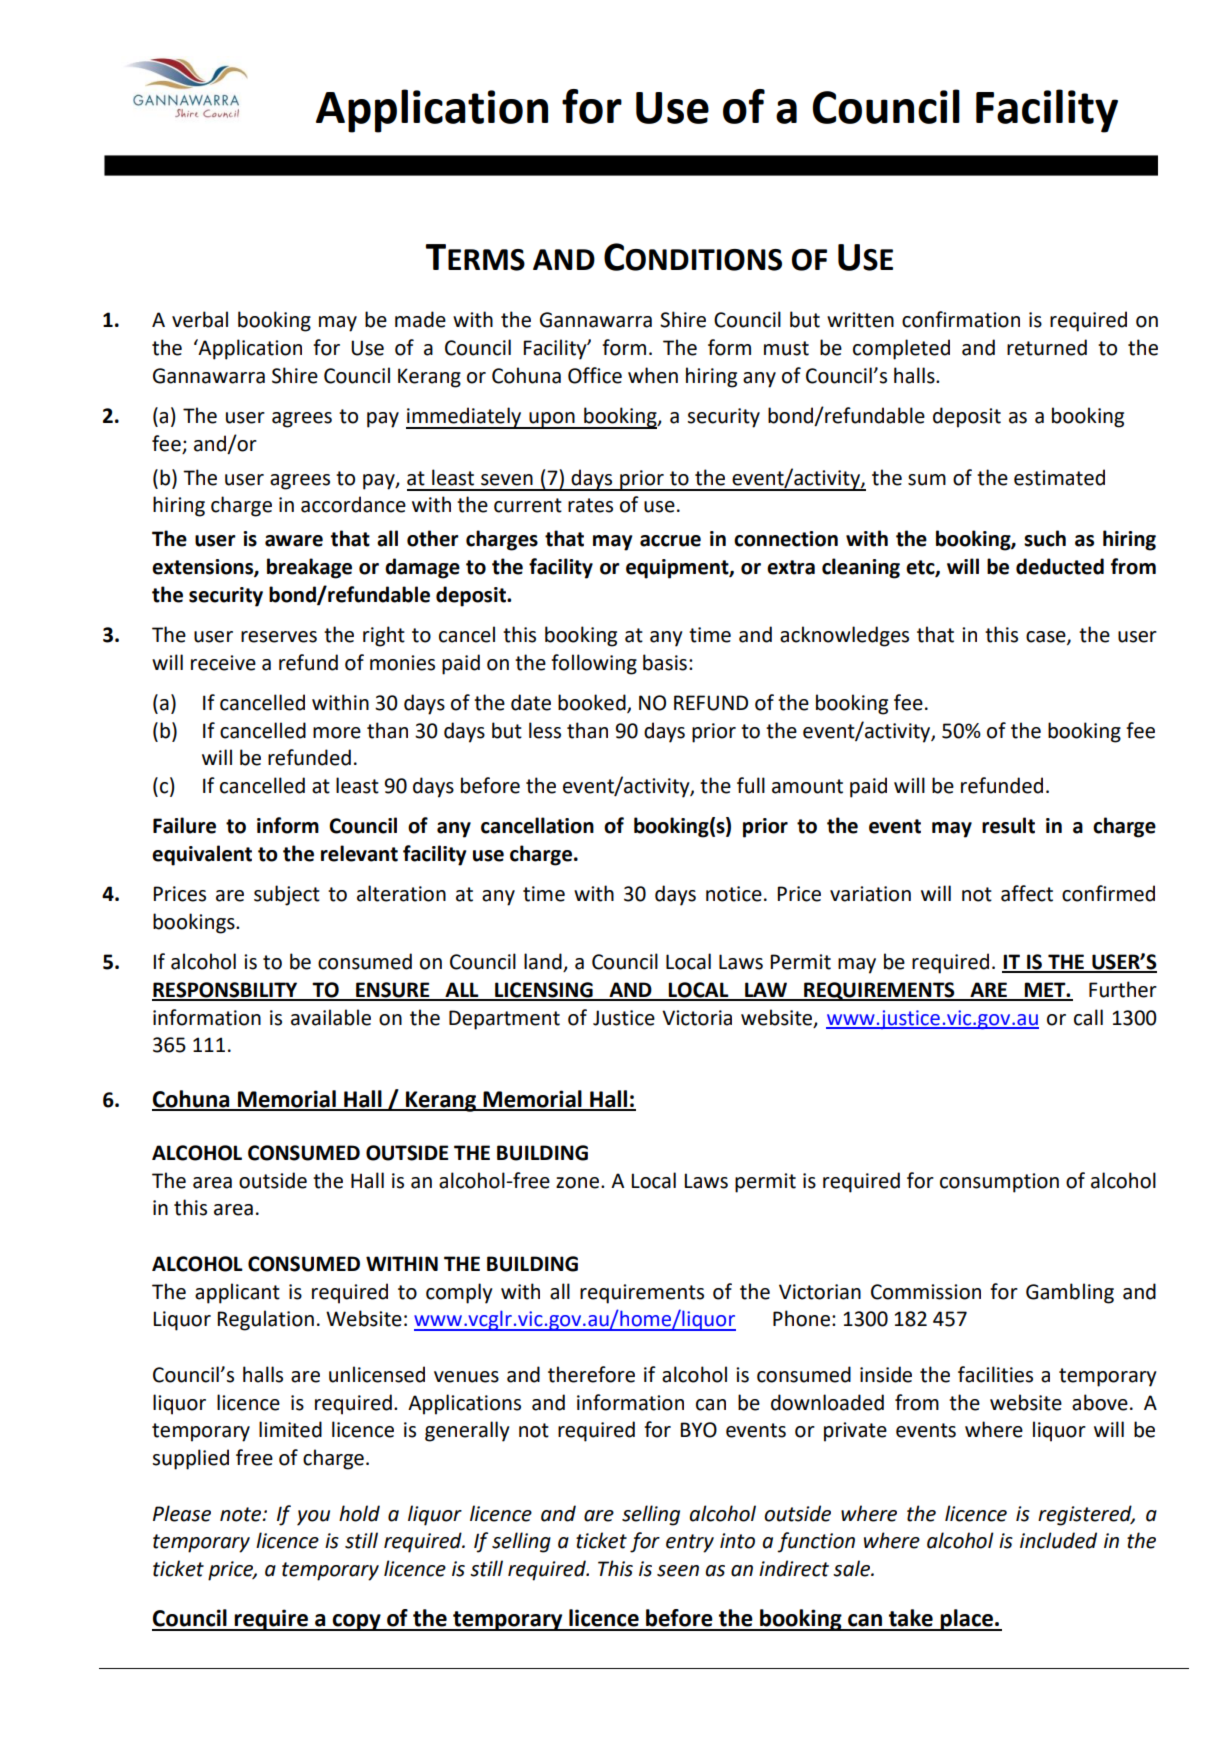 The image size is (1230, 1740). What do you see at coordinates (331, 1017) in the screenshot?
I see `available` at bounding box center [331, 1017].
